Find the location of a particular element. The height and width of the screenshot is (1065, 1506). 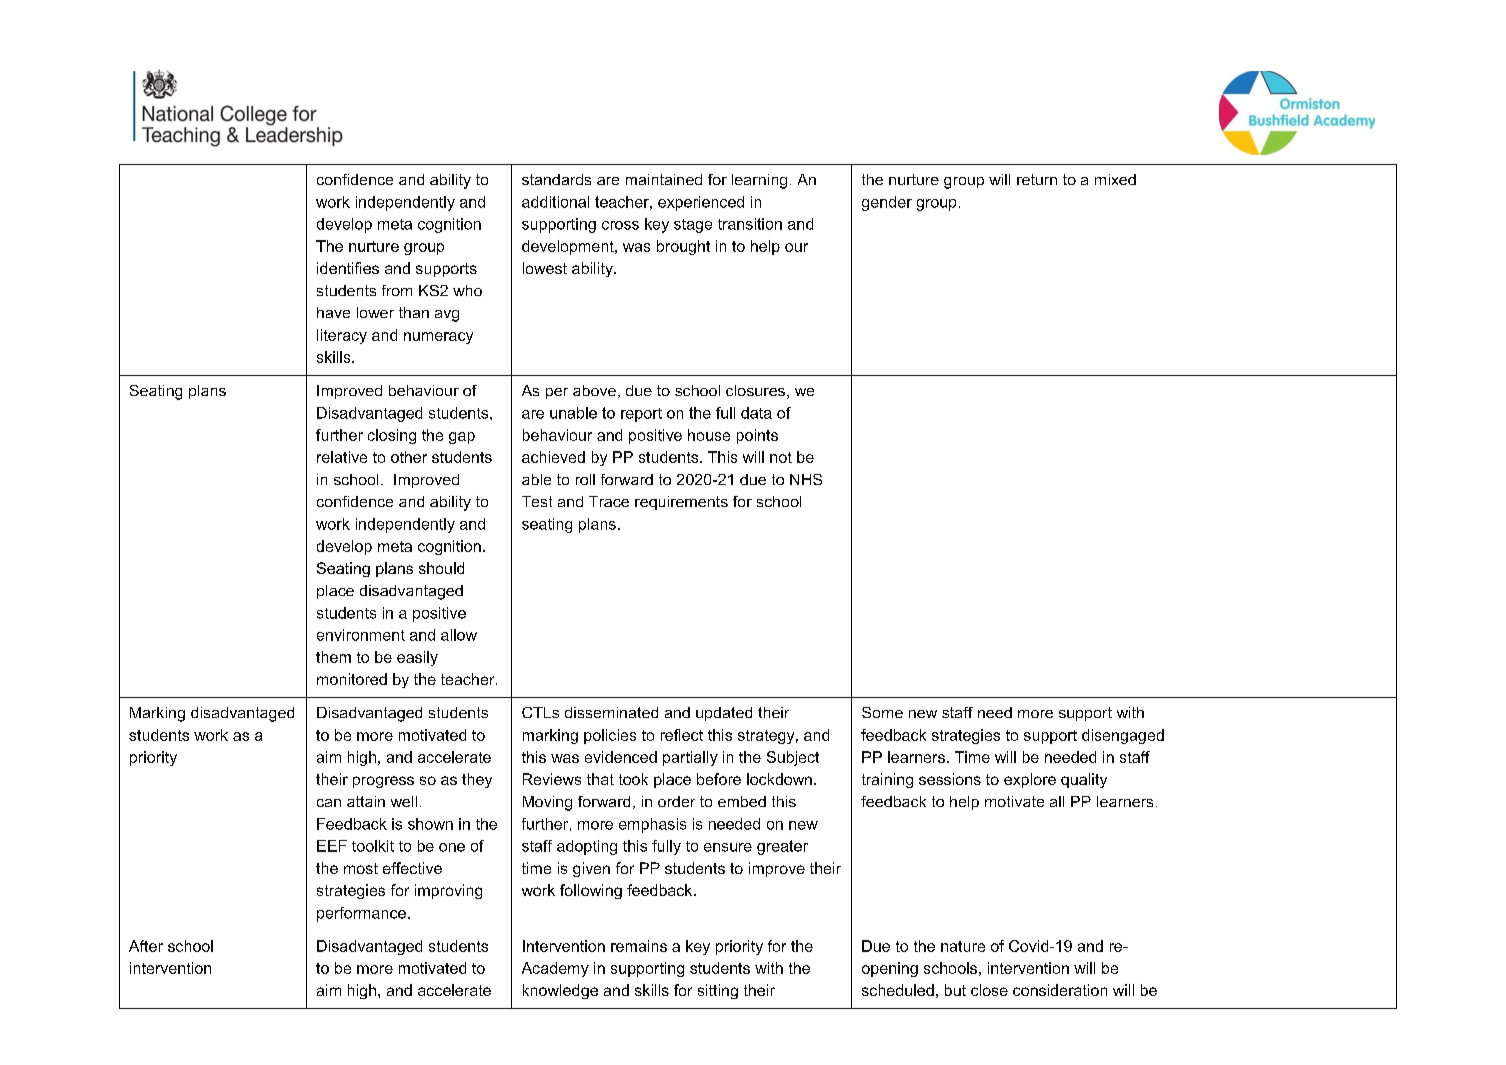

literacy is located at coordinates (342, 336).
